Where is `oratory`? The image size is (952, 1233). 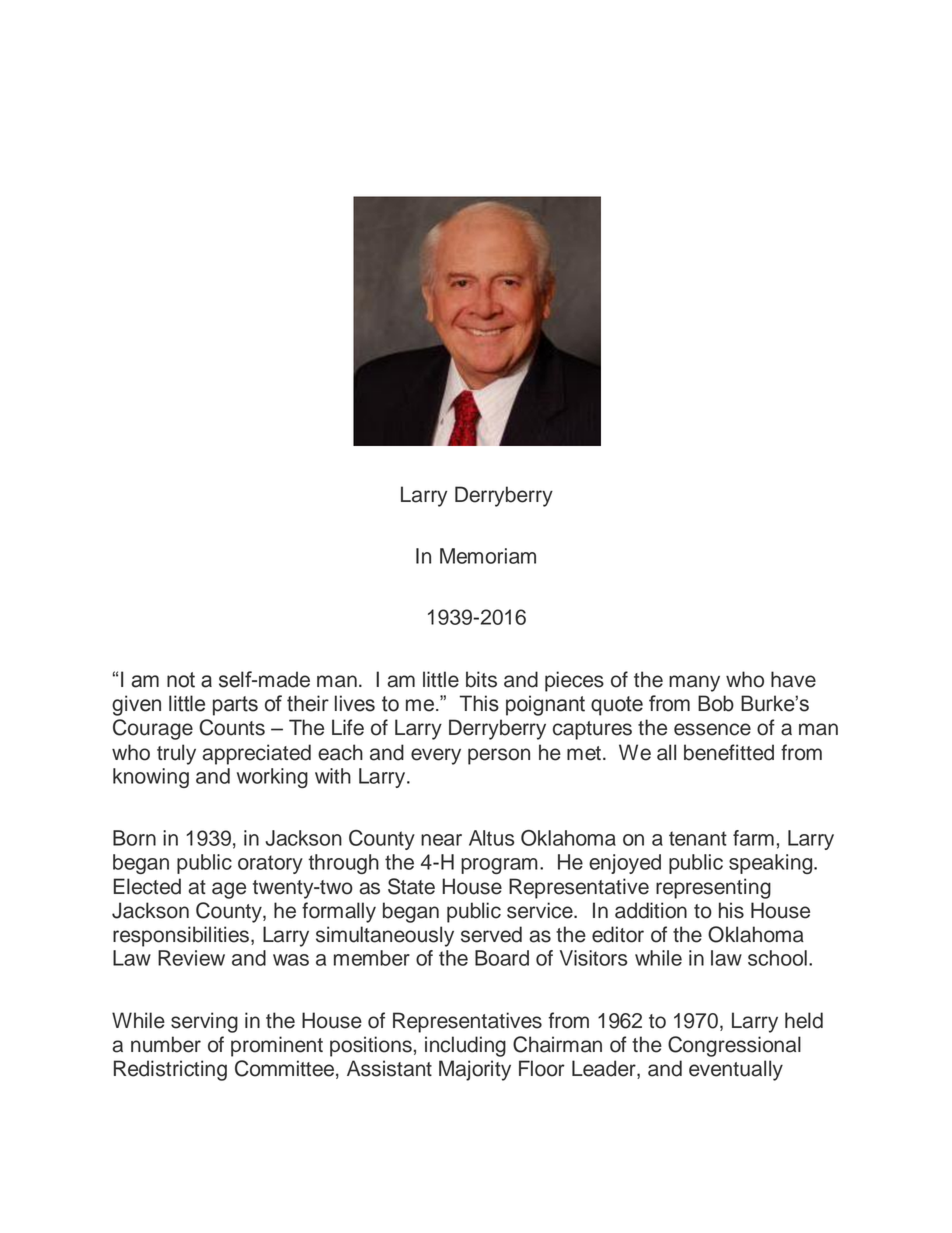
oratory is located at coordinates (270, 864).
